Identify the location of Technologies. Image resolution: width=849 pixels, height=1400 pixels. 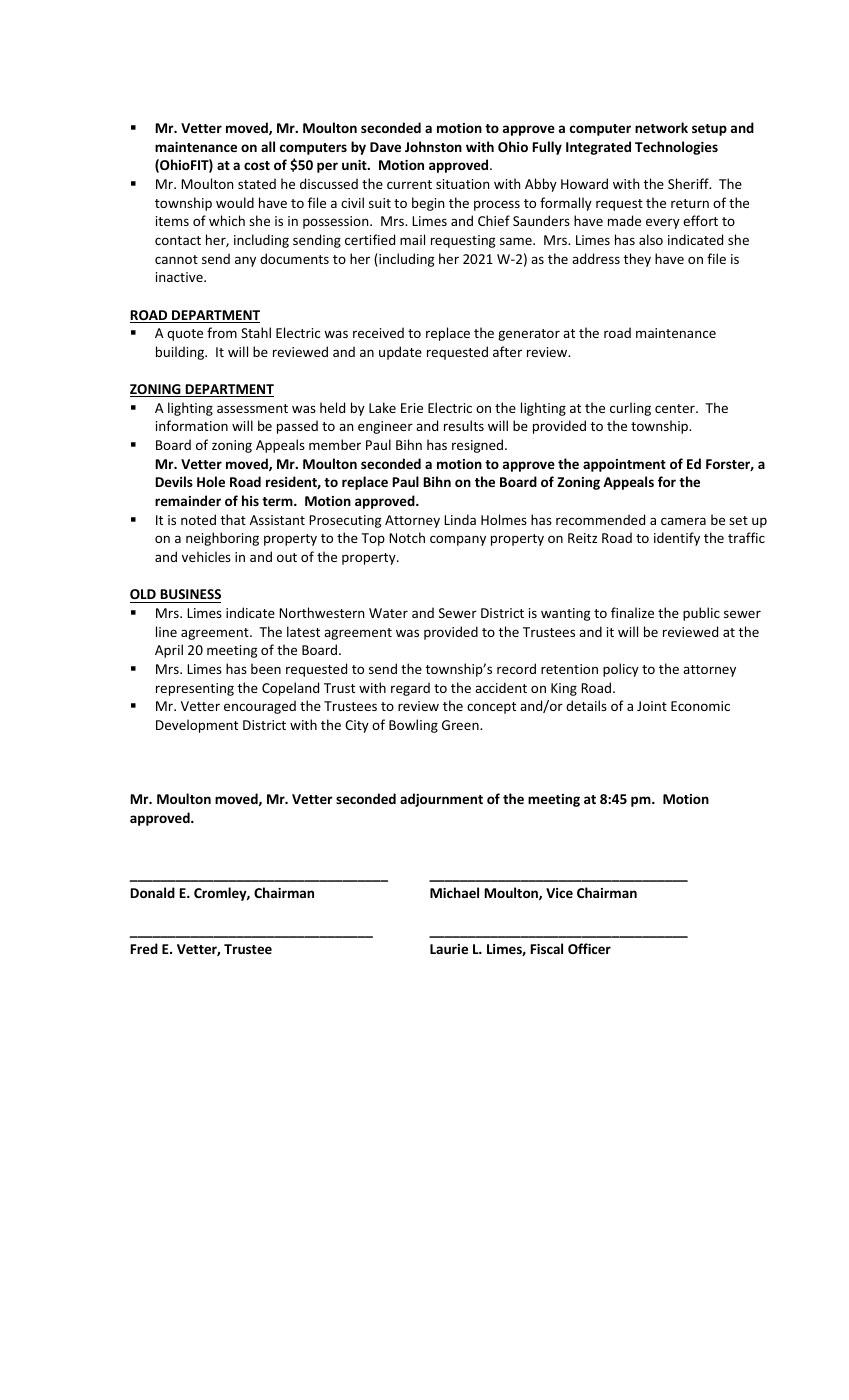
(676, 148).
